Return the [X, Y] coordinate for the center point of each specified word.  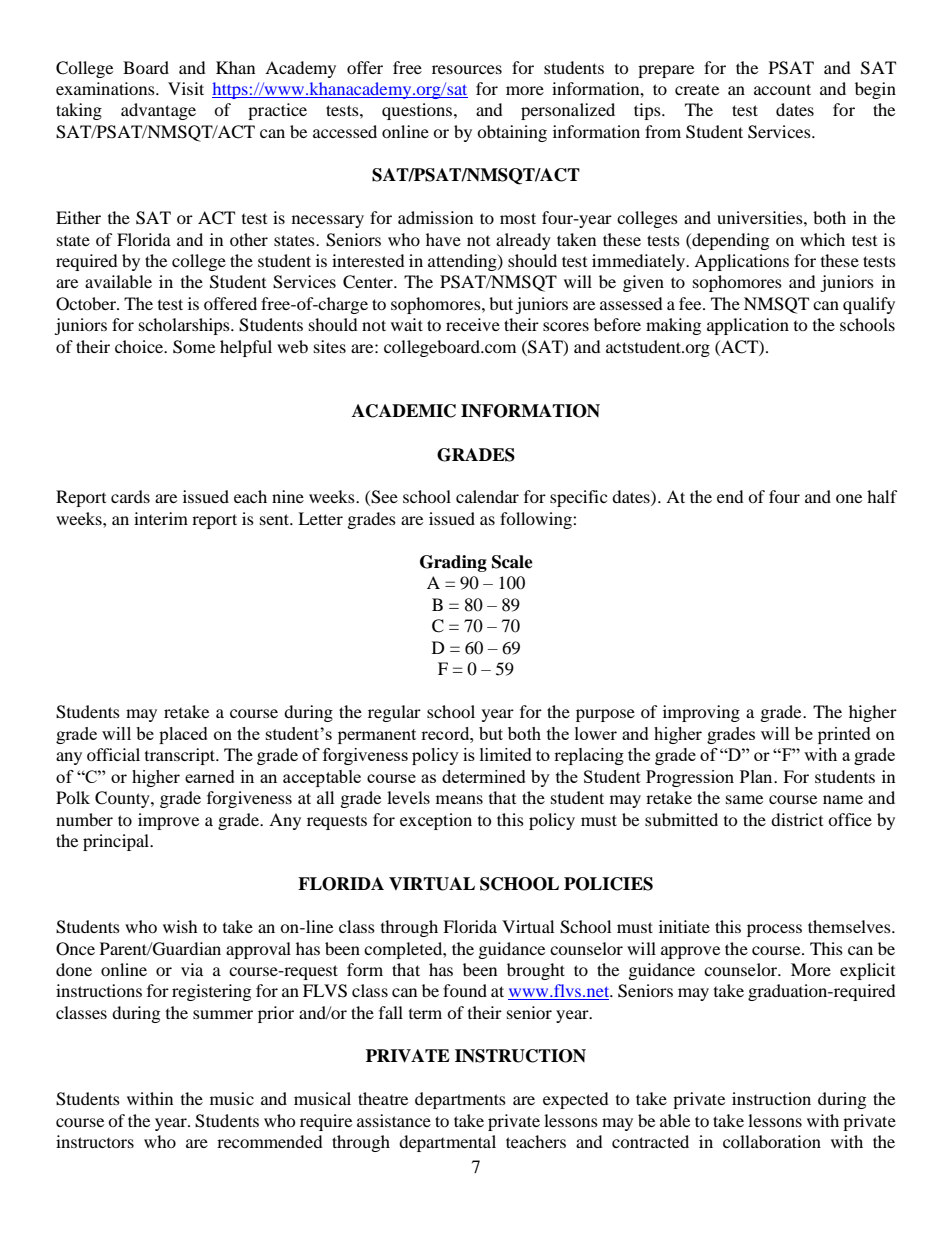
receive [473, 324]
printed [844, 735]
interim [161, 518]
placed [183, 735]
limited [506, 754]
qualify [869, 305]
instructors [95, 1141]
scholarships [185, 326]
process [774, 930]
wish [180, 926]
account [782, 89]
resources [467, 69]
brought [536, 971]
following [537, 520]
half [882, 496]
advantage [158, 111]
